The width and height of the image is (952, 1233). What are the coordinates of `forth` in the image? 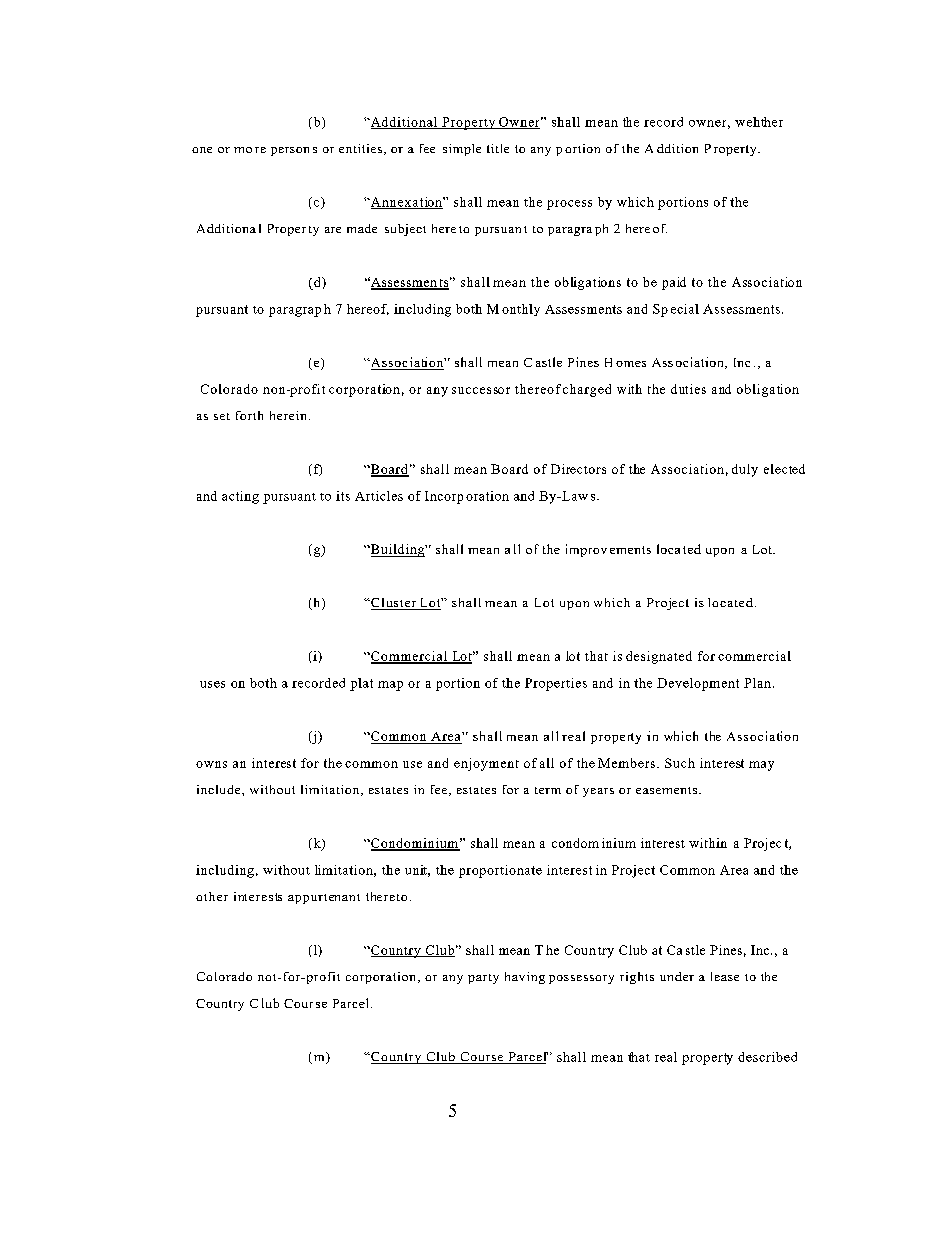 It's located at (249, 415).
